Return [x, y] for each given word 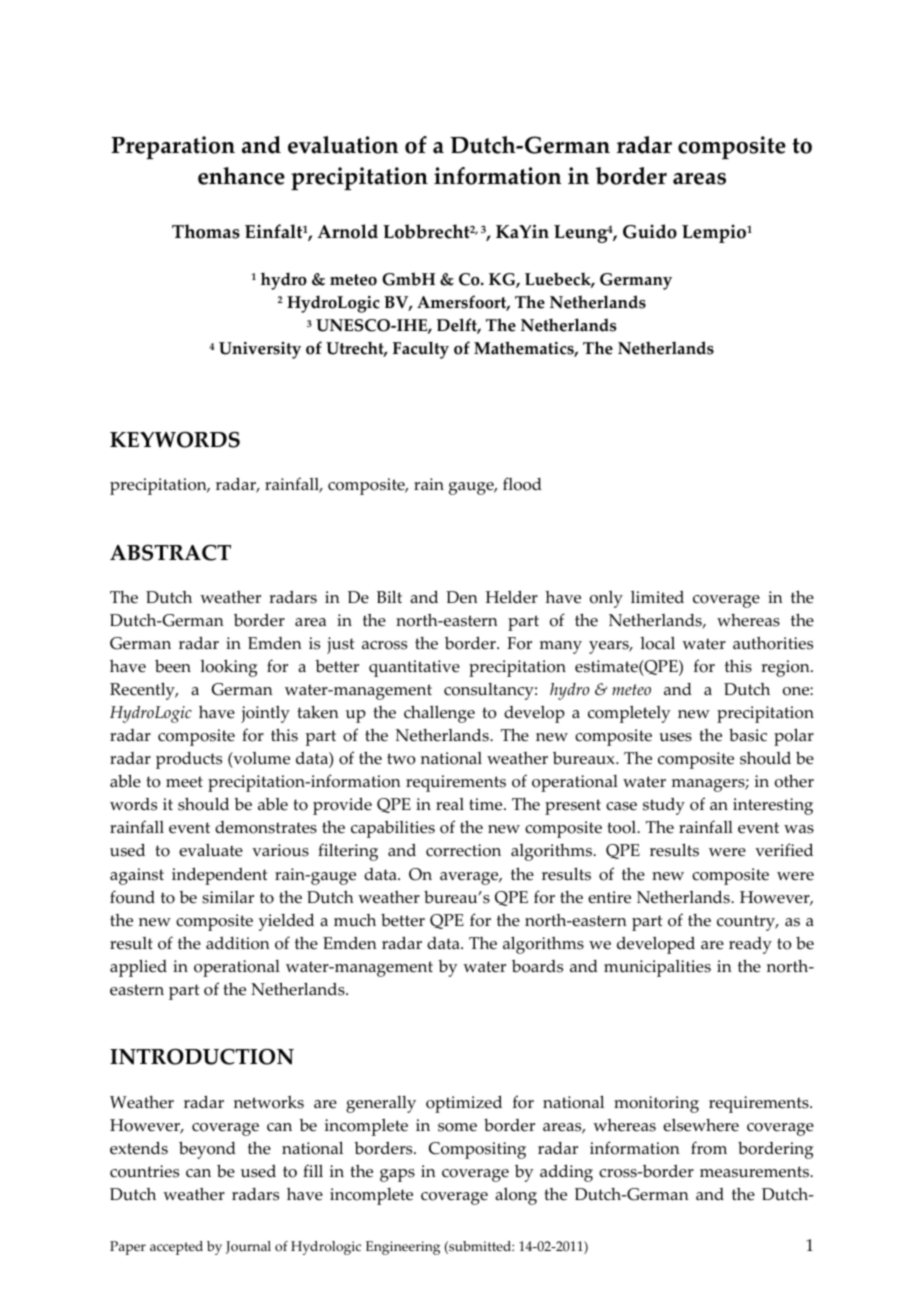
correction [463, 850]
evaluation [343, 145]
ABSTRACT [170, 553]
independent [219, 876]
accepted [176, 1248]
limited [657, 597]
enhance [241, 176]
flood [522, 484]
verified [784, 850]
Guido [650, 231]
